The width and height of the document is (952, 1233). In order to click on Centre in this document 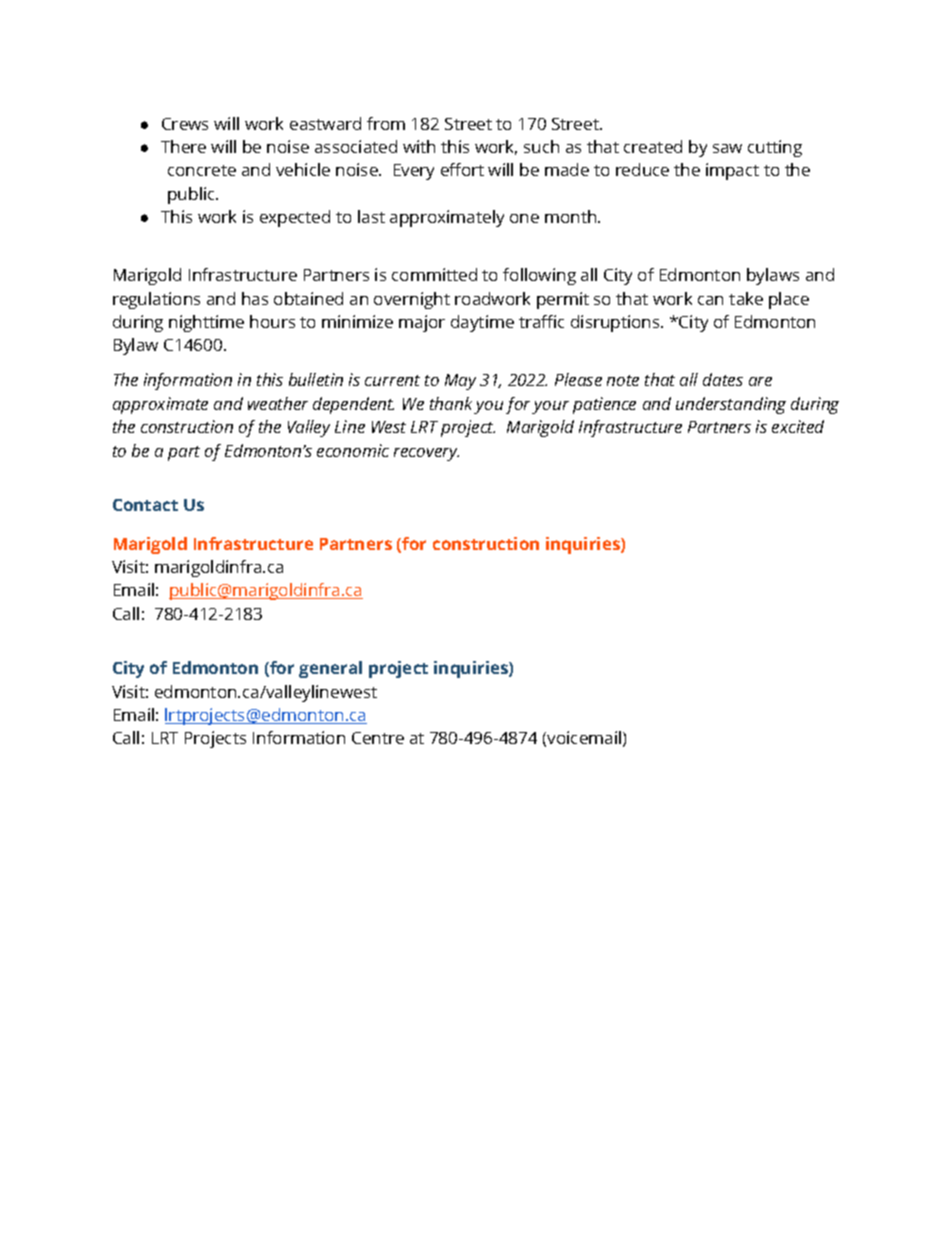, I will do `click(378, 738)`.
